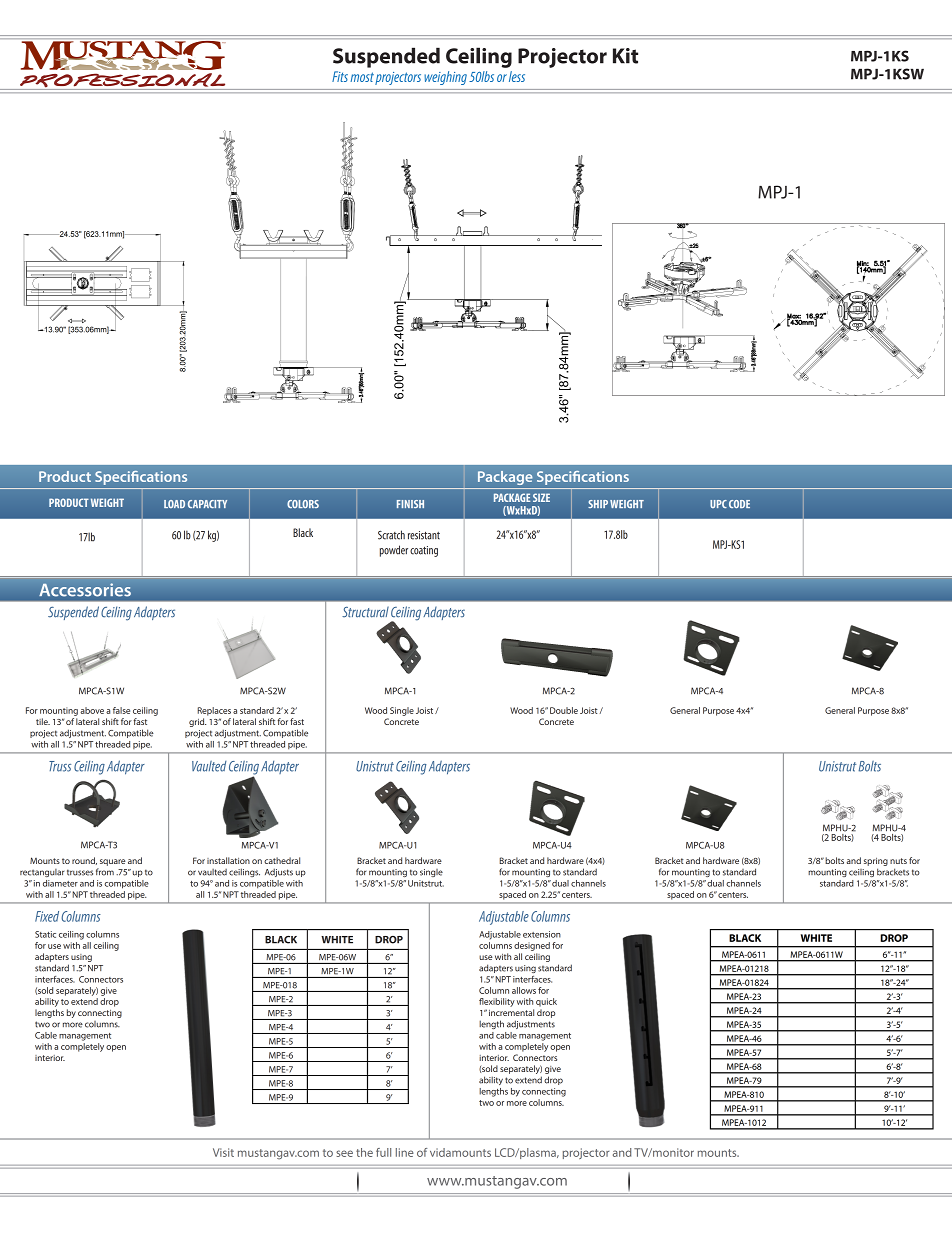 The image size is (952, 1233). What do you see at coordinates (223, 1152) in the document?
I see `Visit` at bounding box center [223, 1152].
